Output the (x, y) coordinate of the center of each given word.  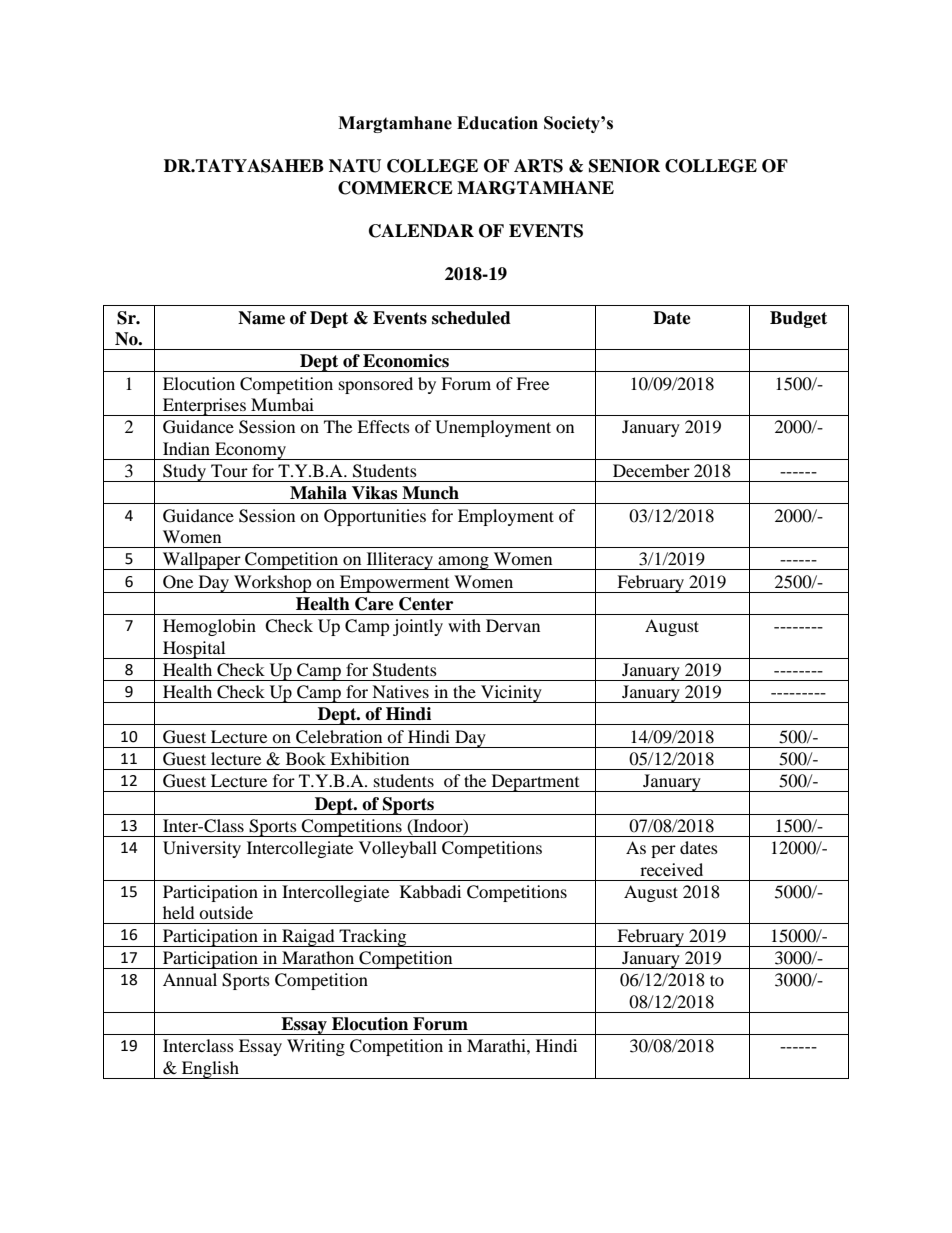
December (651, 470)
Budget (798, 319)
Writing (316, 1047)
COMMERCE (395, 188)
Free (532, 383)
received (671, 869)
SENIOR (624, 166)
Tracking (373, 938)
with (464, 625)
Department (535, 783)
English (210, 1070)
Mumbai (282, 404)
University (202, 849)
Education (497, 123)
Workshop (273, 584)
